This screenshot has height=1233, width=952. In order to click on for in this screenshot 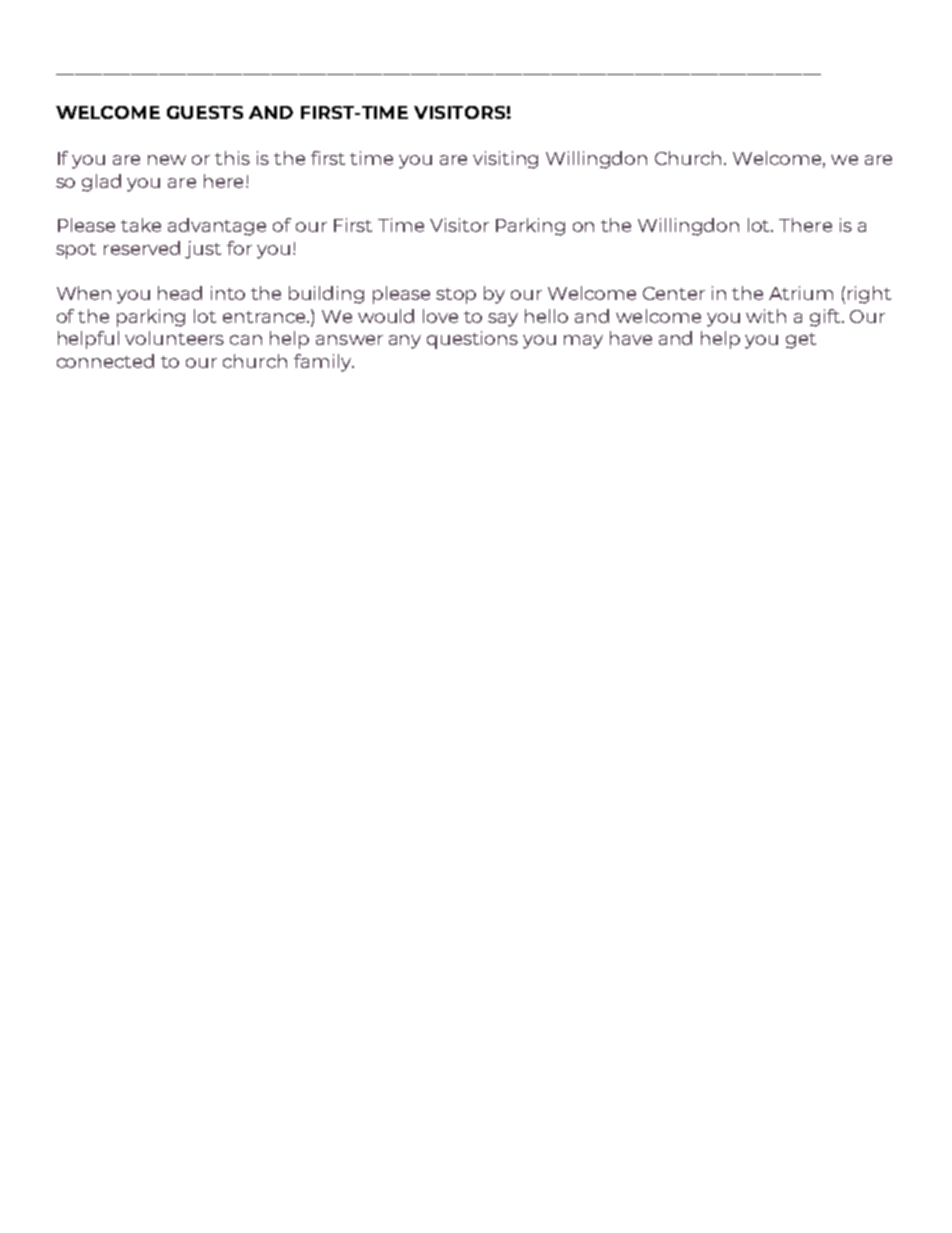, I will do `click(239, 248)`.
